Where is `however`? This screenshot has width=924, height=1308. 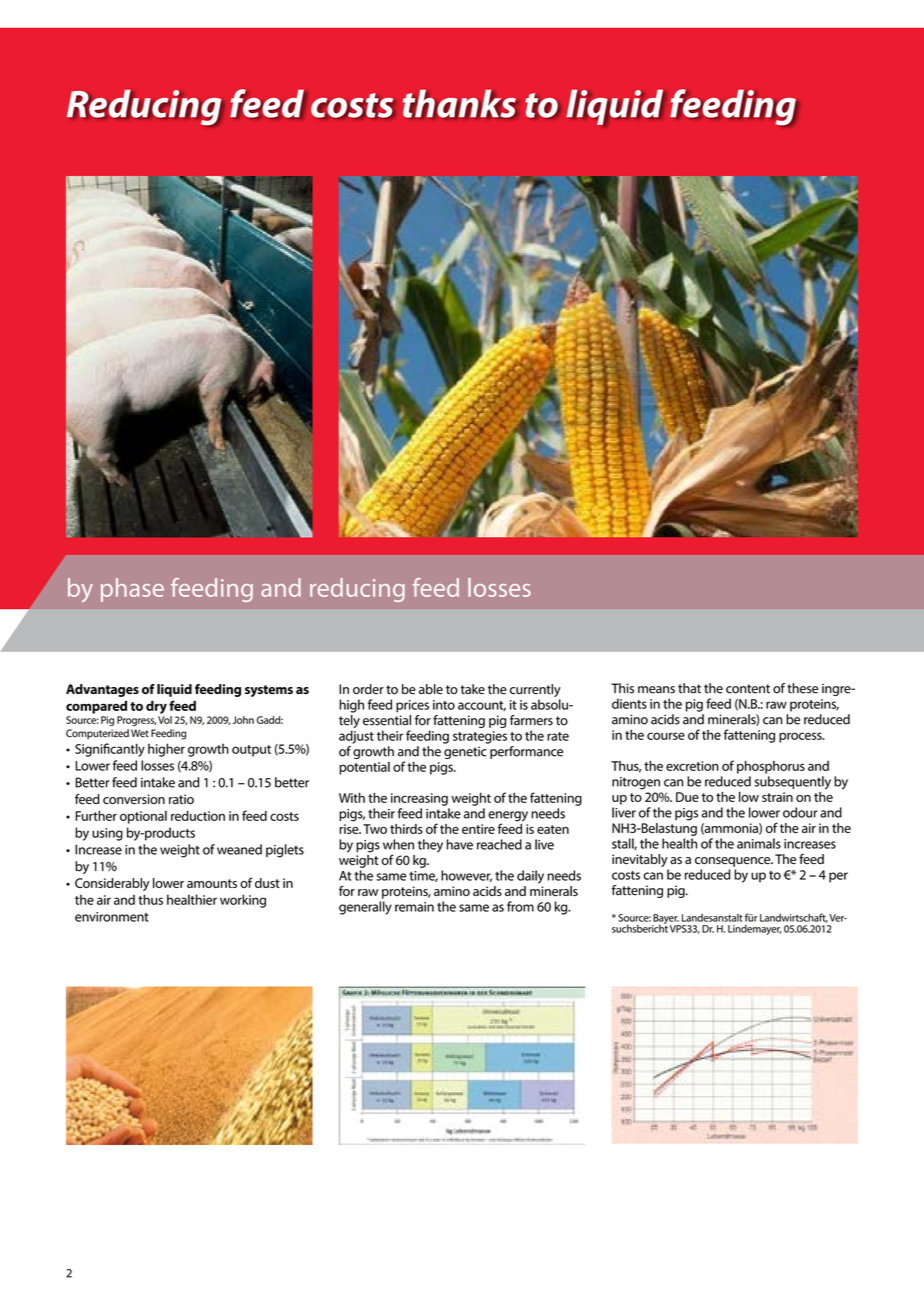 however is located at coordinates (466, 876).
